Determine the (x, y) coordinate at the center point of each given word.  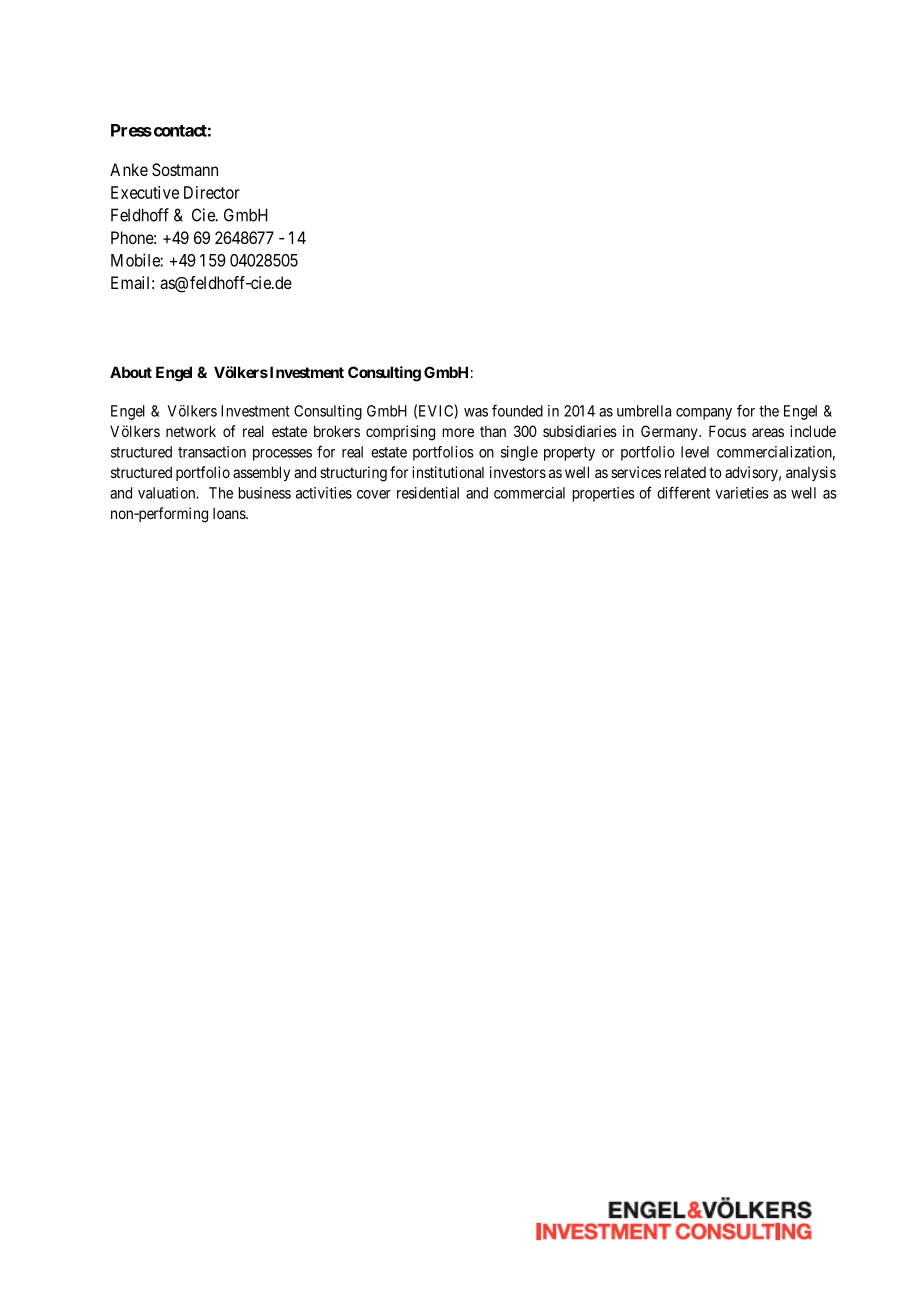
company (704, 414)
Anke (129, 169)
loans (230, 513)
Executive (145, 192)
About (131, 372)
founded (517, 410)
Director (212, 192)
